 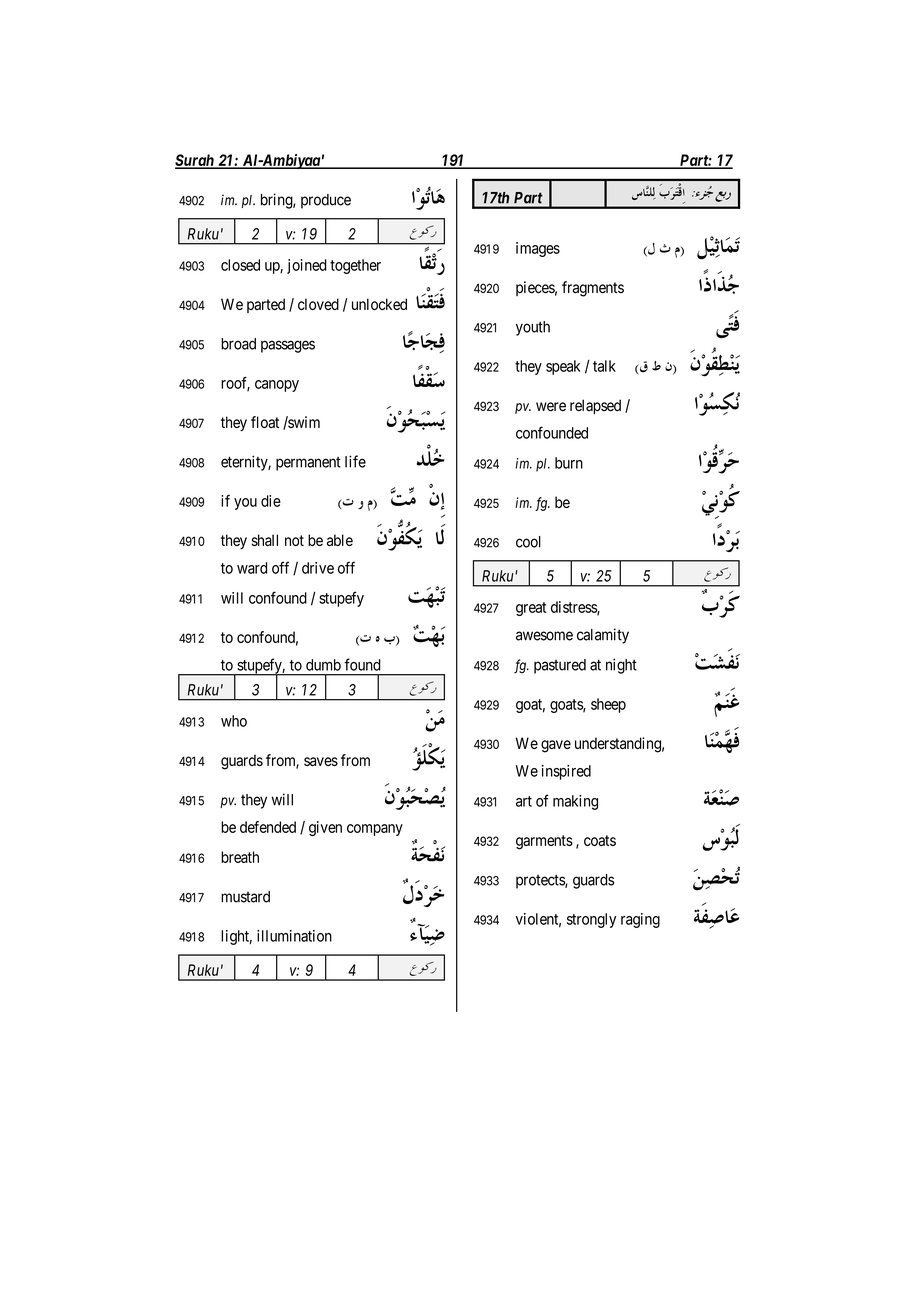 What do you see at coordinates (195, 161) in the page?
I see `Surah` at bounding box center [195, 161].
